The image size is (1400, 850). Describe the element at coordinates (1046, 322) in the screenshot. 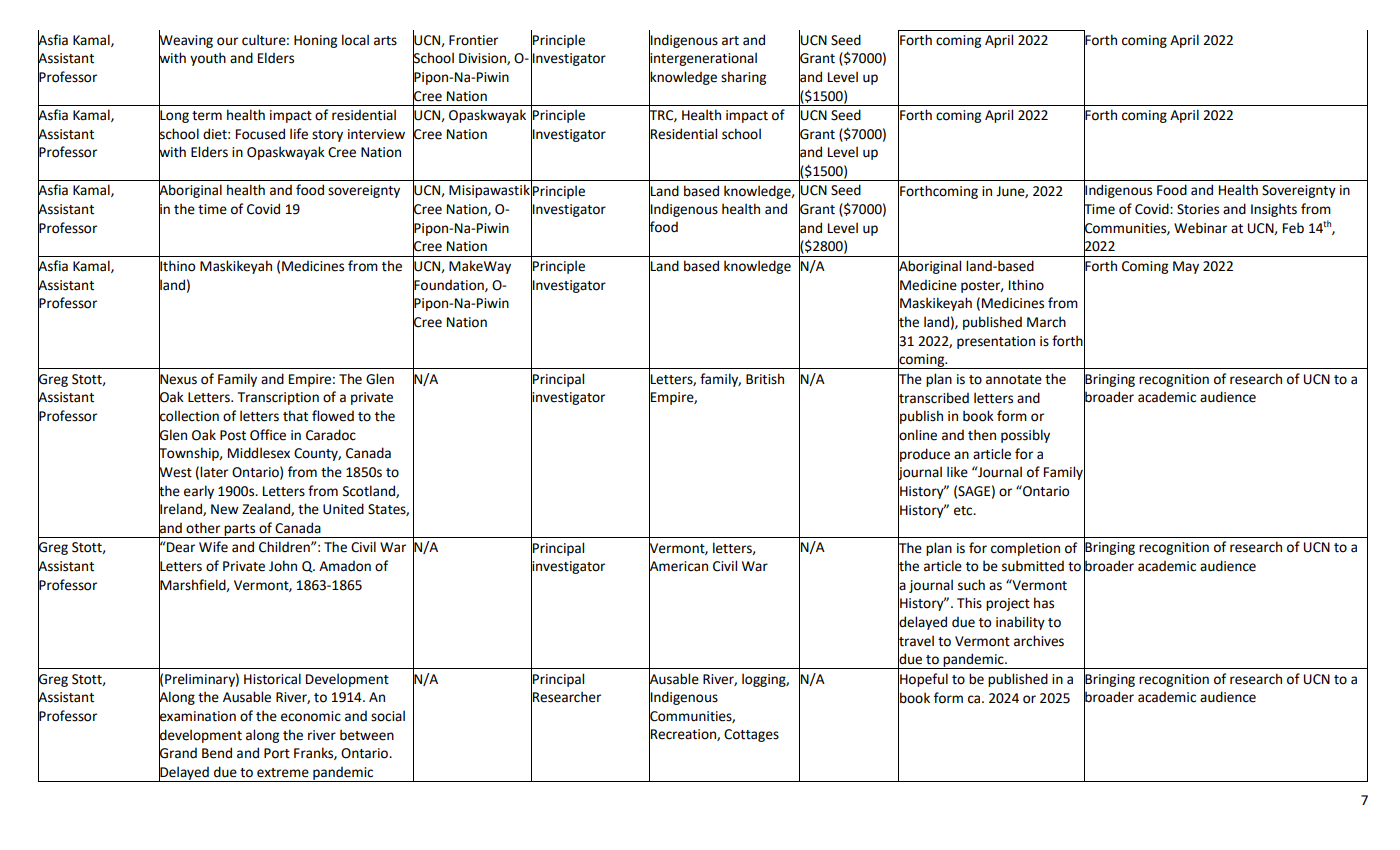

I see `March` at that location.
